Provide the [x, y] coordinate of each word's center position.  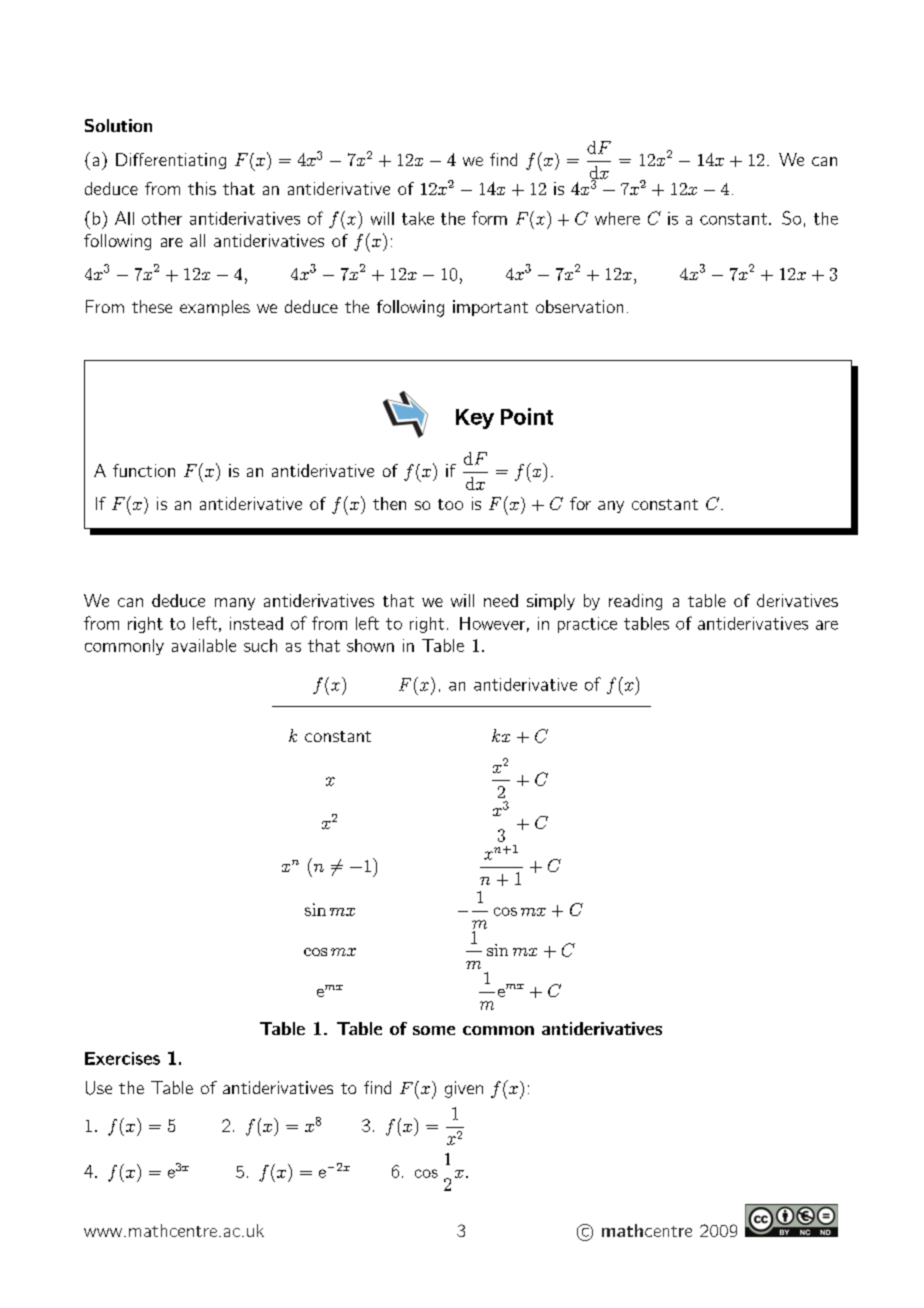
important [490, 308]
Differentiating [171, 161]
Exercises [122, 1058]
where [617, 218]
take [418, 218]
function [144, 470]
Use [99, 1088]
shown [370, 645]
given [464, 1089]
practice [587, 625]
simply [551, 602]
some [434, 1030]
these [152, 306]
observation [579, 306]
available [204, 645]
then [389, 503]
